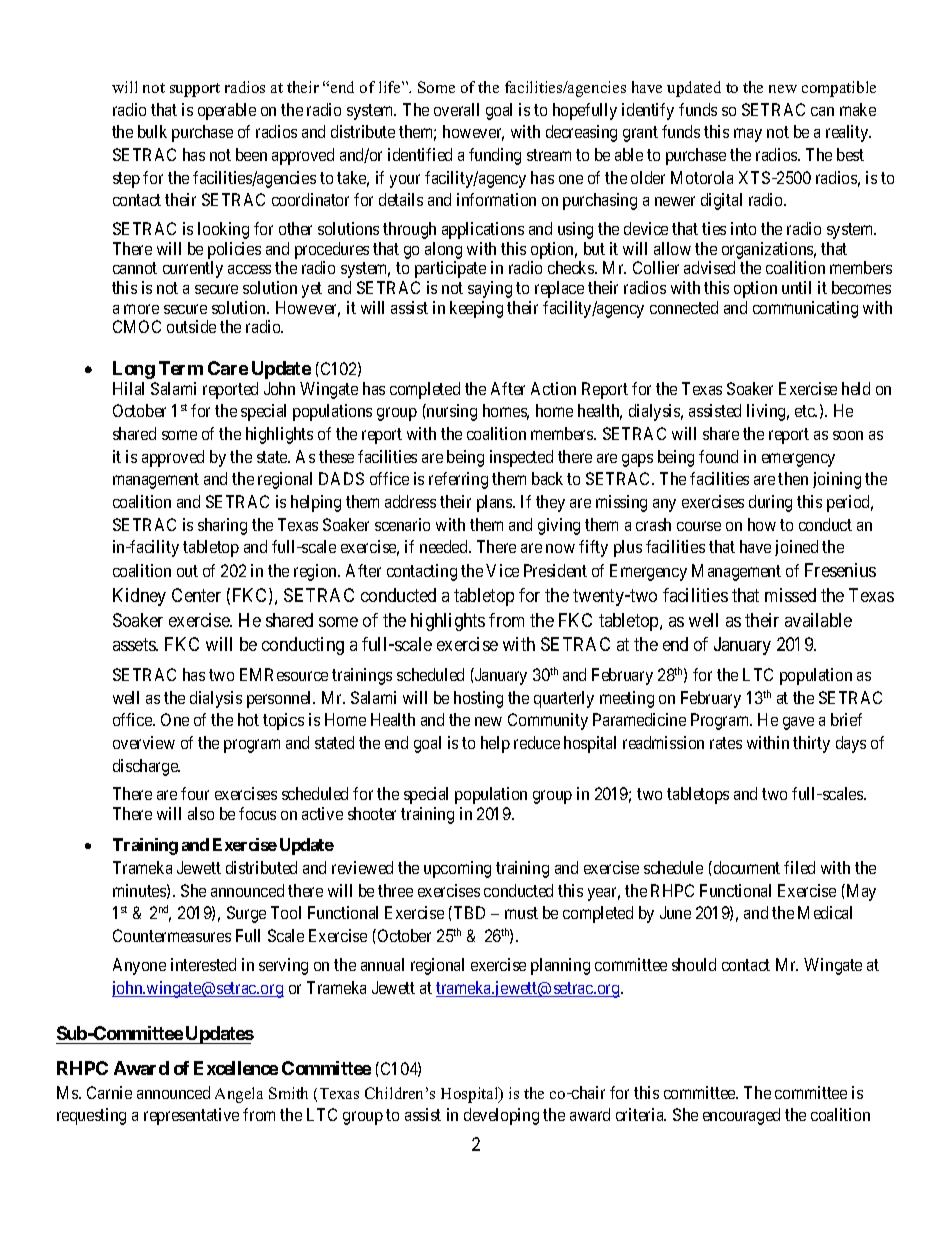 The image size is (952, 1233). I want to click on Center, so click(196, 595).
